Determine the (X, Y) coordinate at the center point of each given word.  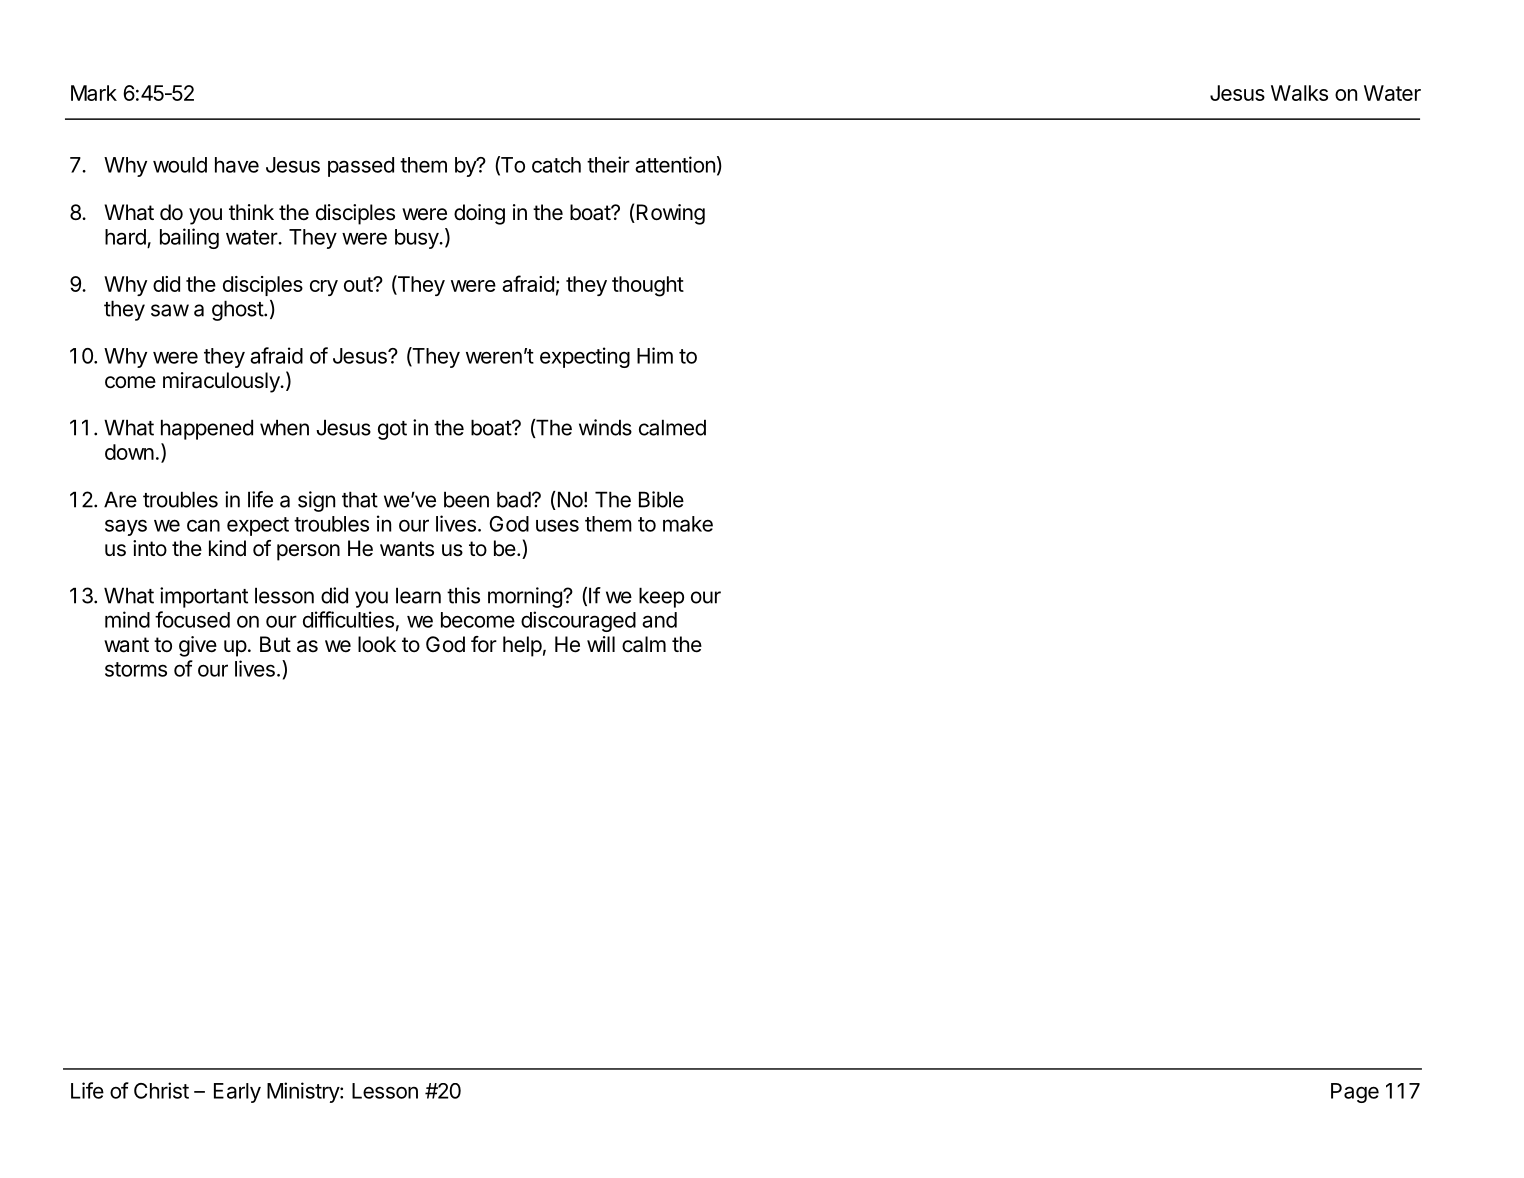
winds (605, 427)
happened (207, 429)
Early (237, 1093)
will (601, 644)
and (659, 620)
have (237, 165)
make (688, 524)
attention (675, 164)
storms (136, 669)
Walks (1299, 93)
